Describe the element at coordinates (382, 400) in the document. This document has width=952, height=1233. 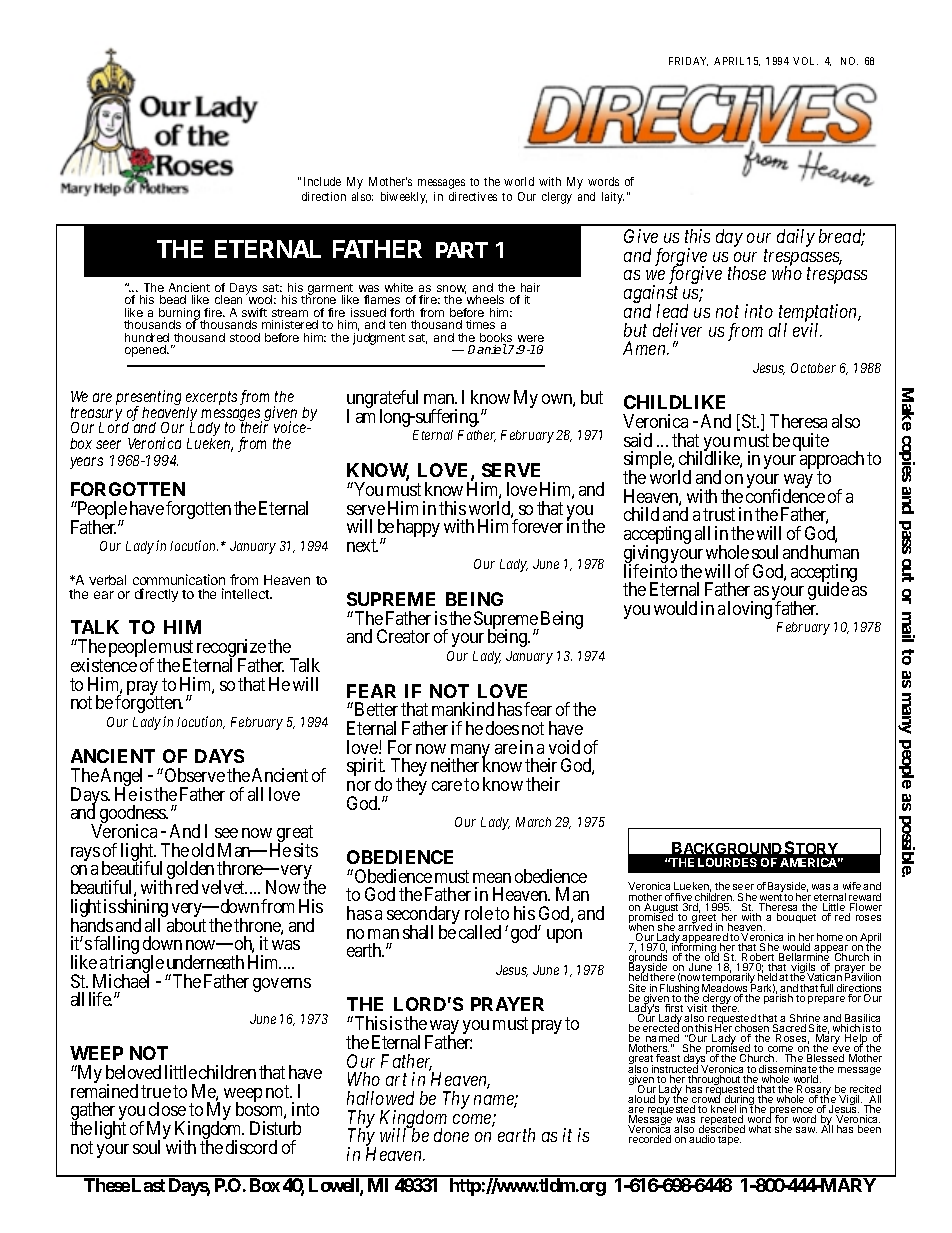
I see `ungrateful` at that location.
